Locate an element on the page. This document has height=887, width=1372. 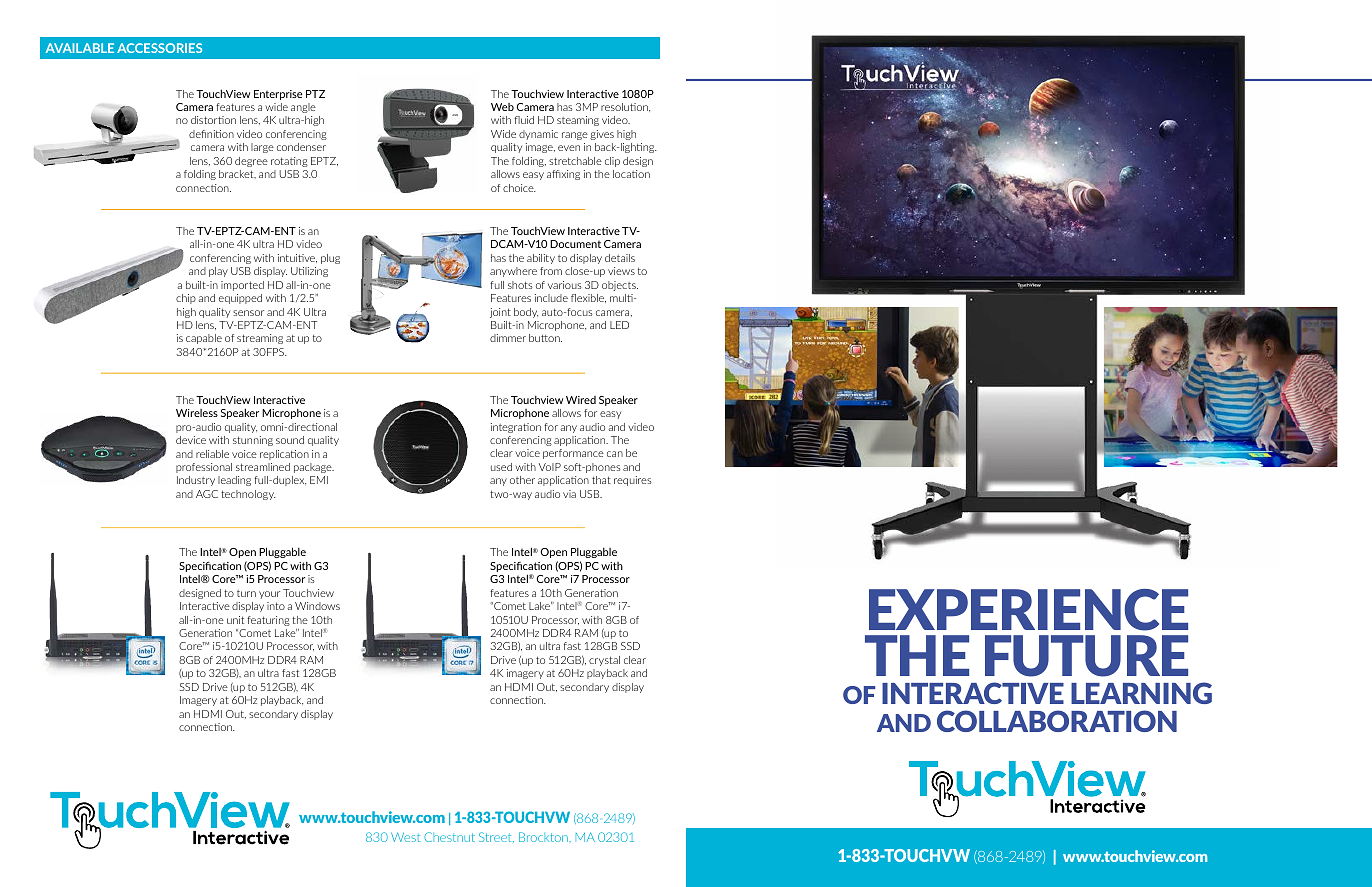
Windows is located at coordinates (317, 606).
